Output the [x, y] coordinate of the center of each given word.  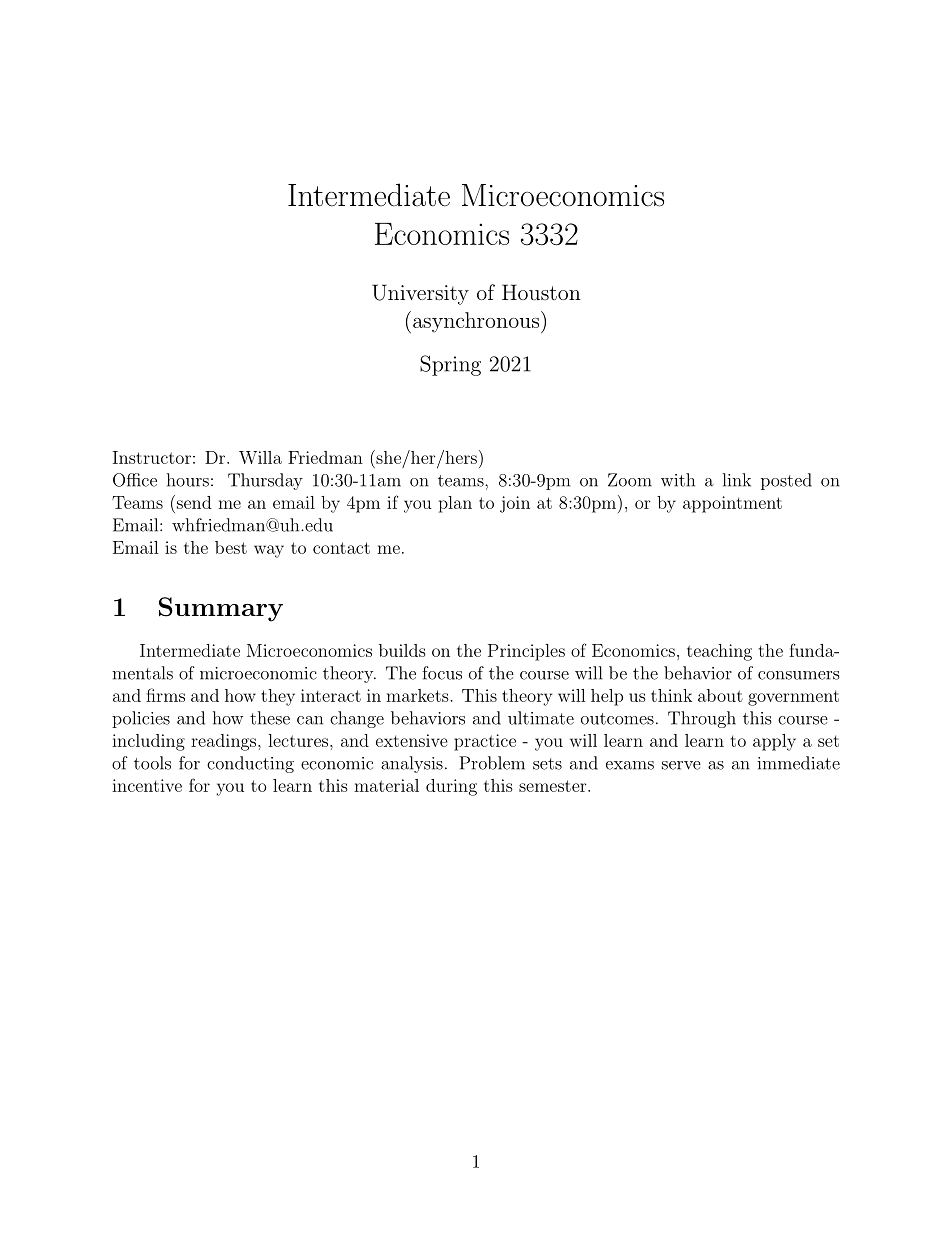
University [420, 294]
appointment [732, 504]
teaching [719, 652]
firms [165, 695]
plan [455, 504]
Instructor [152, 457]
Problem [492, 763]
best [231, 547]
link [737, 480]
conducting [250, 764]
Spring [450, 365]
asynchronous [476, 322]
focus [442, 673]
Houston [541, 292]
